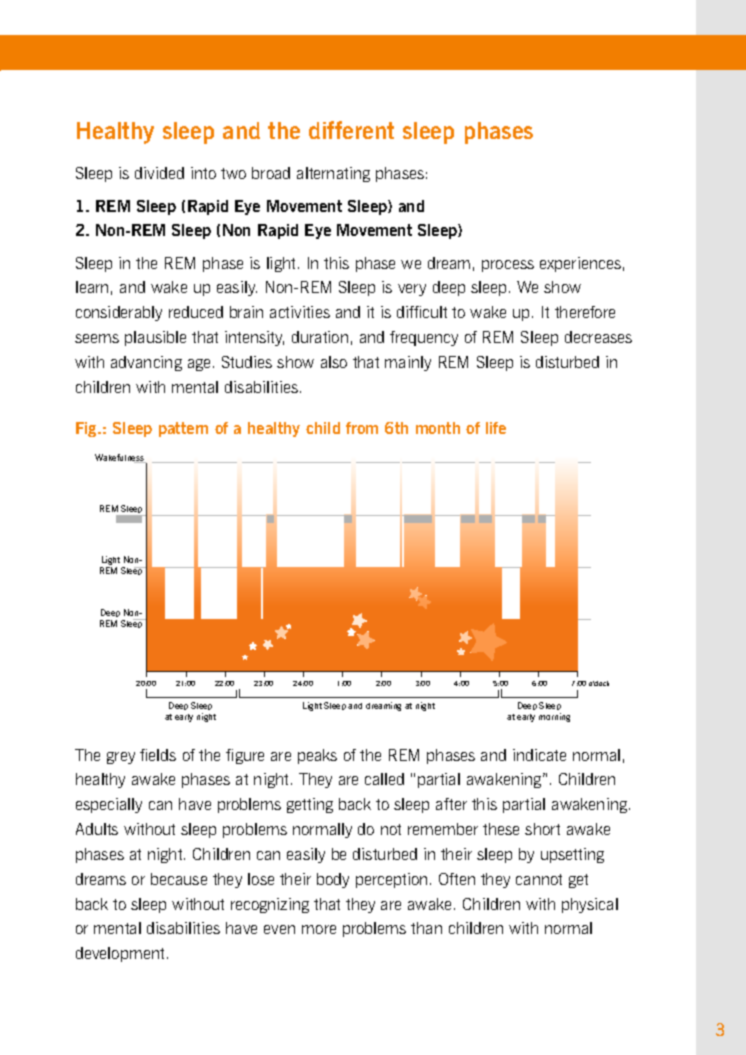  Describe the element at coordinates (539, 755) in the document. I see `indicate` at that location.
